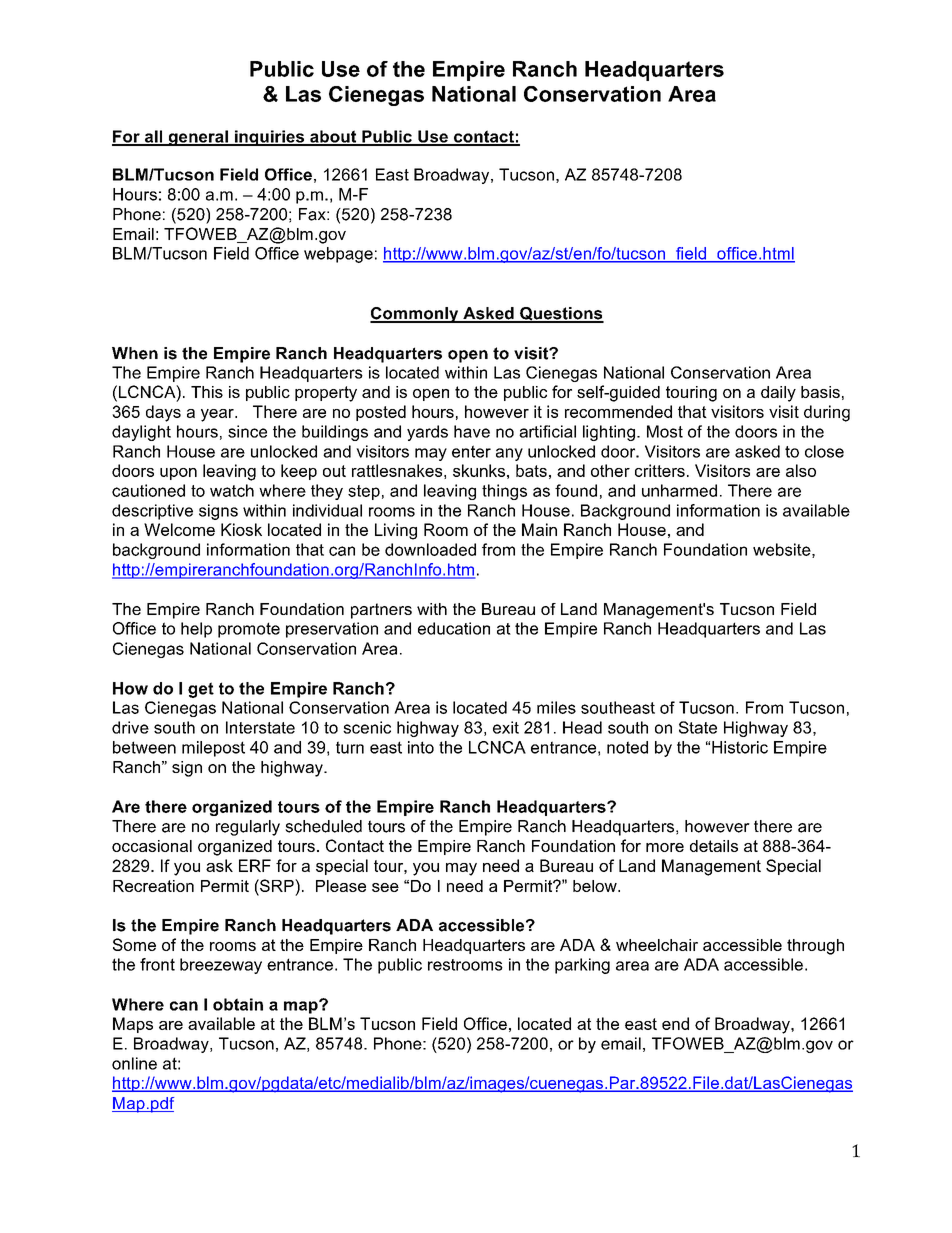 The image size is (952, 1233). What do you see at coordinates (198, 138) in the document?
I see `general` at bounding box center [198, 138].
